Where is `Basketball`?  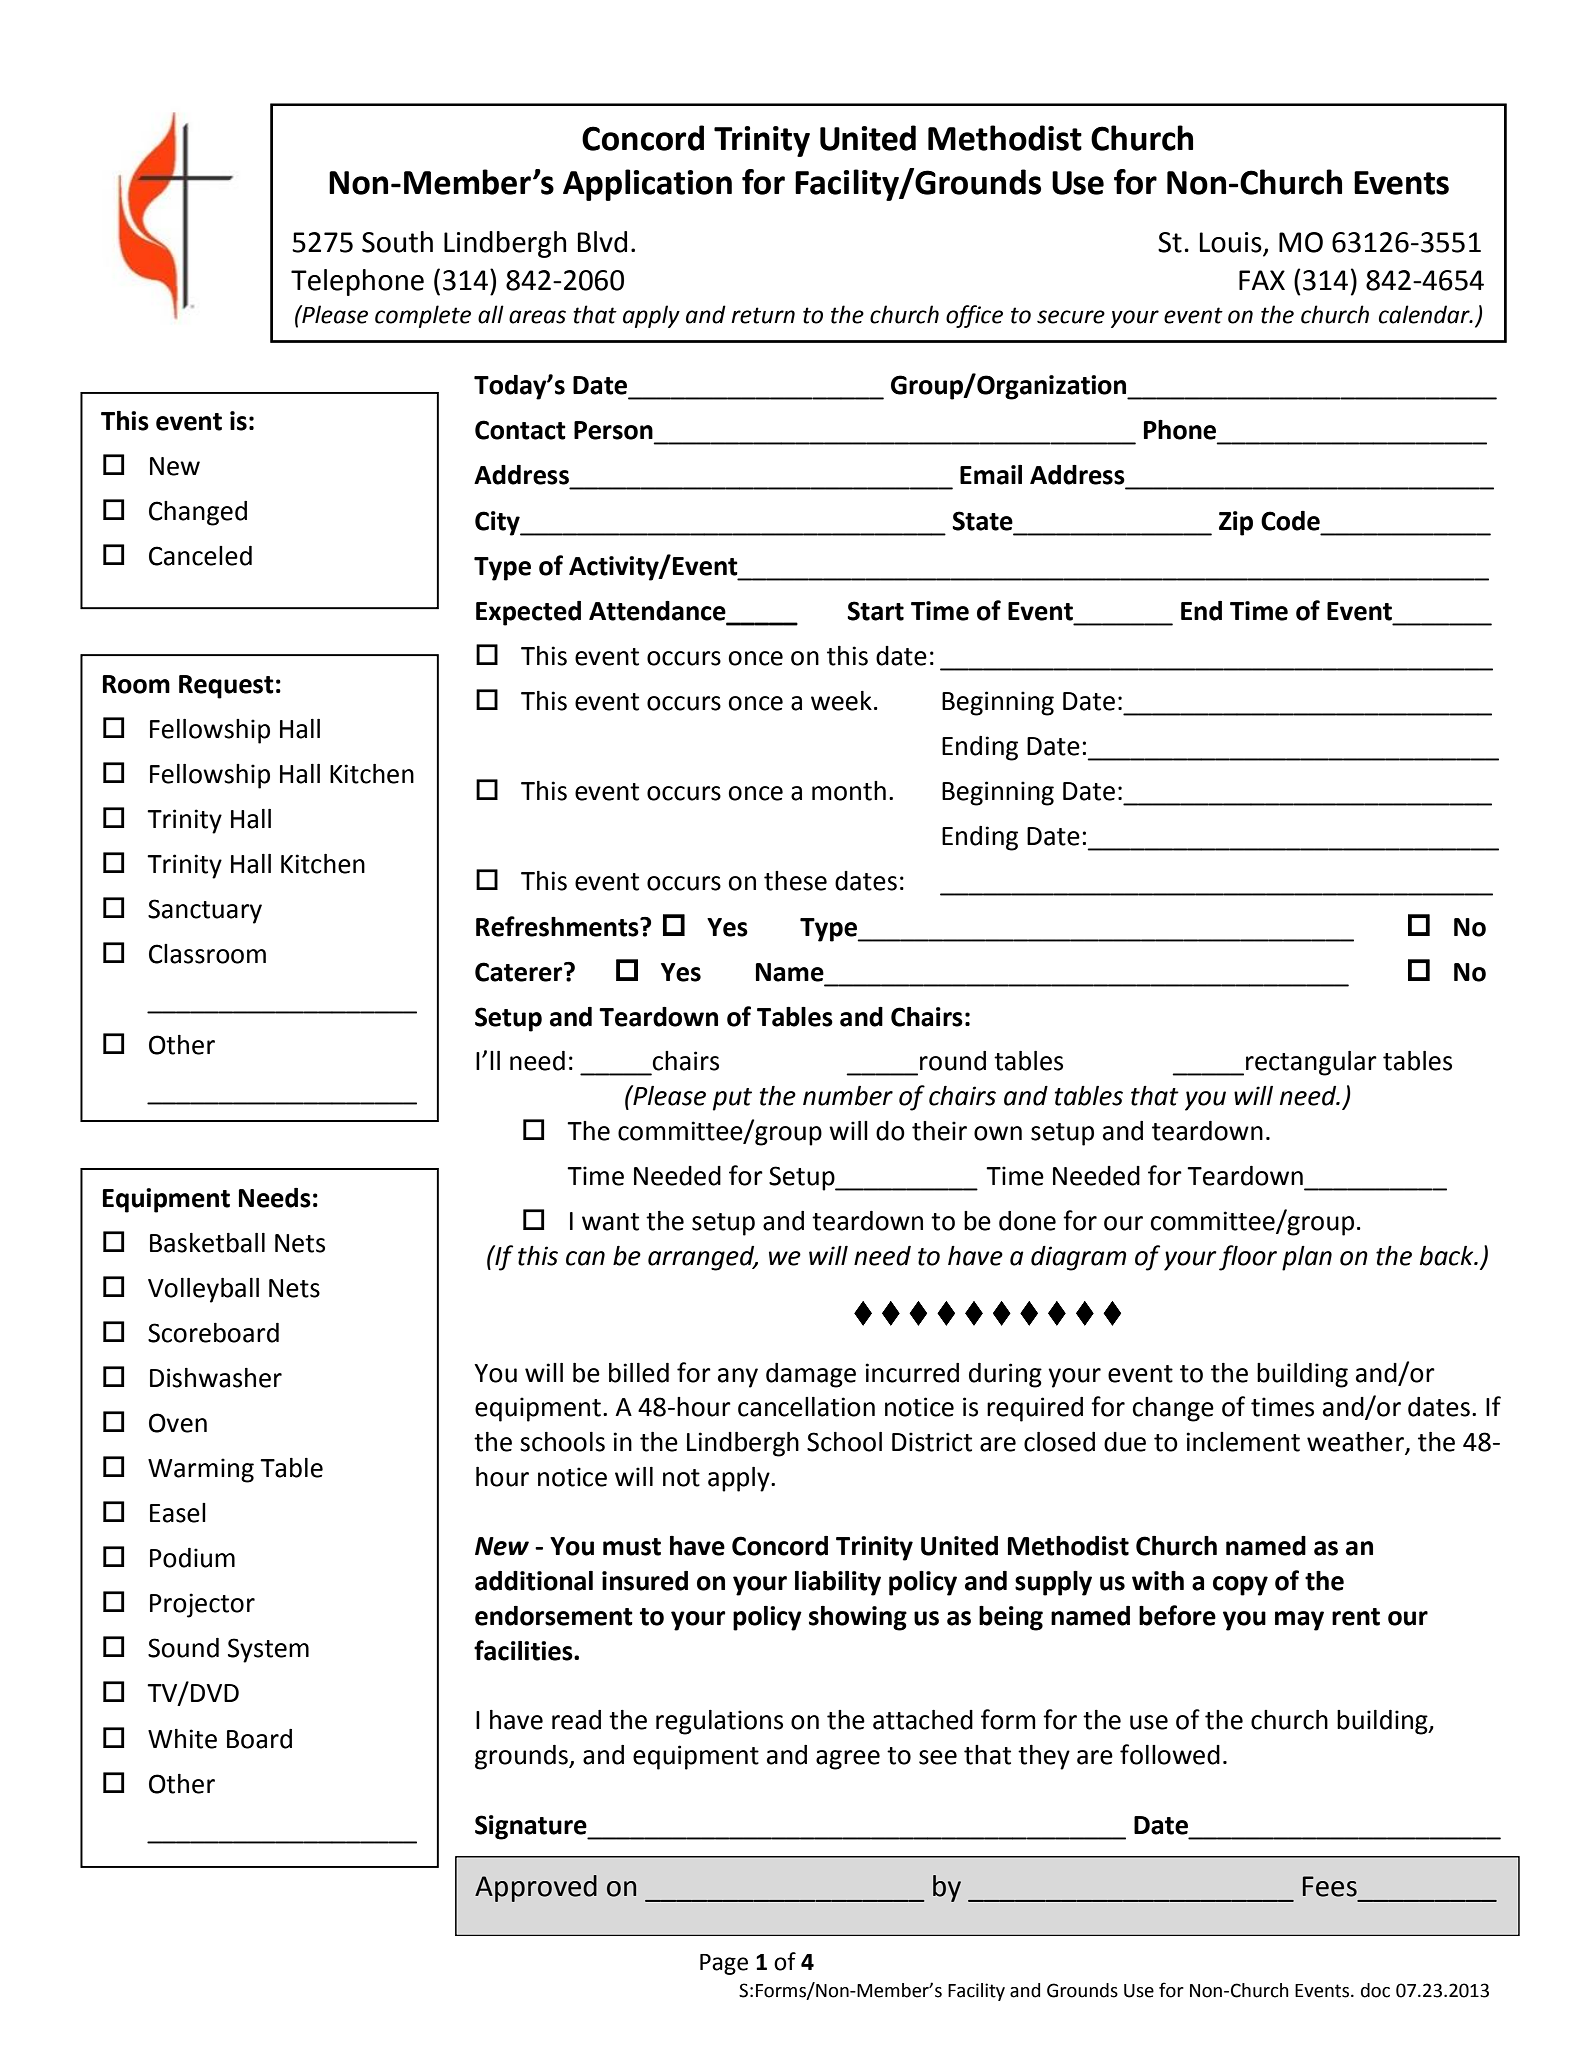
Basketball is located at coordinates (207, 1243).
